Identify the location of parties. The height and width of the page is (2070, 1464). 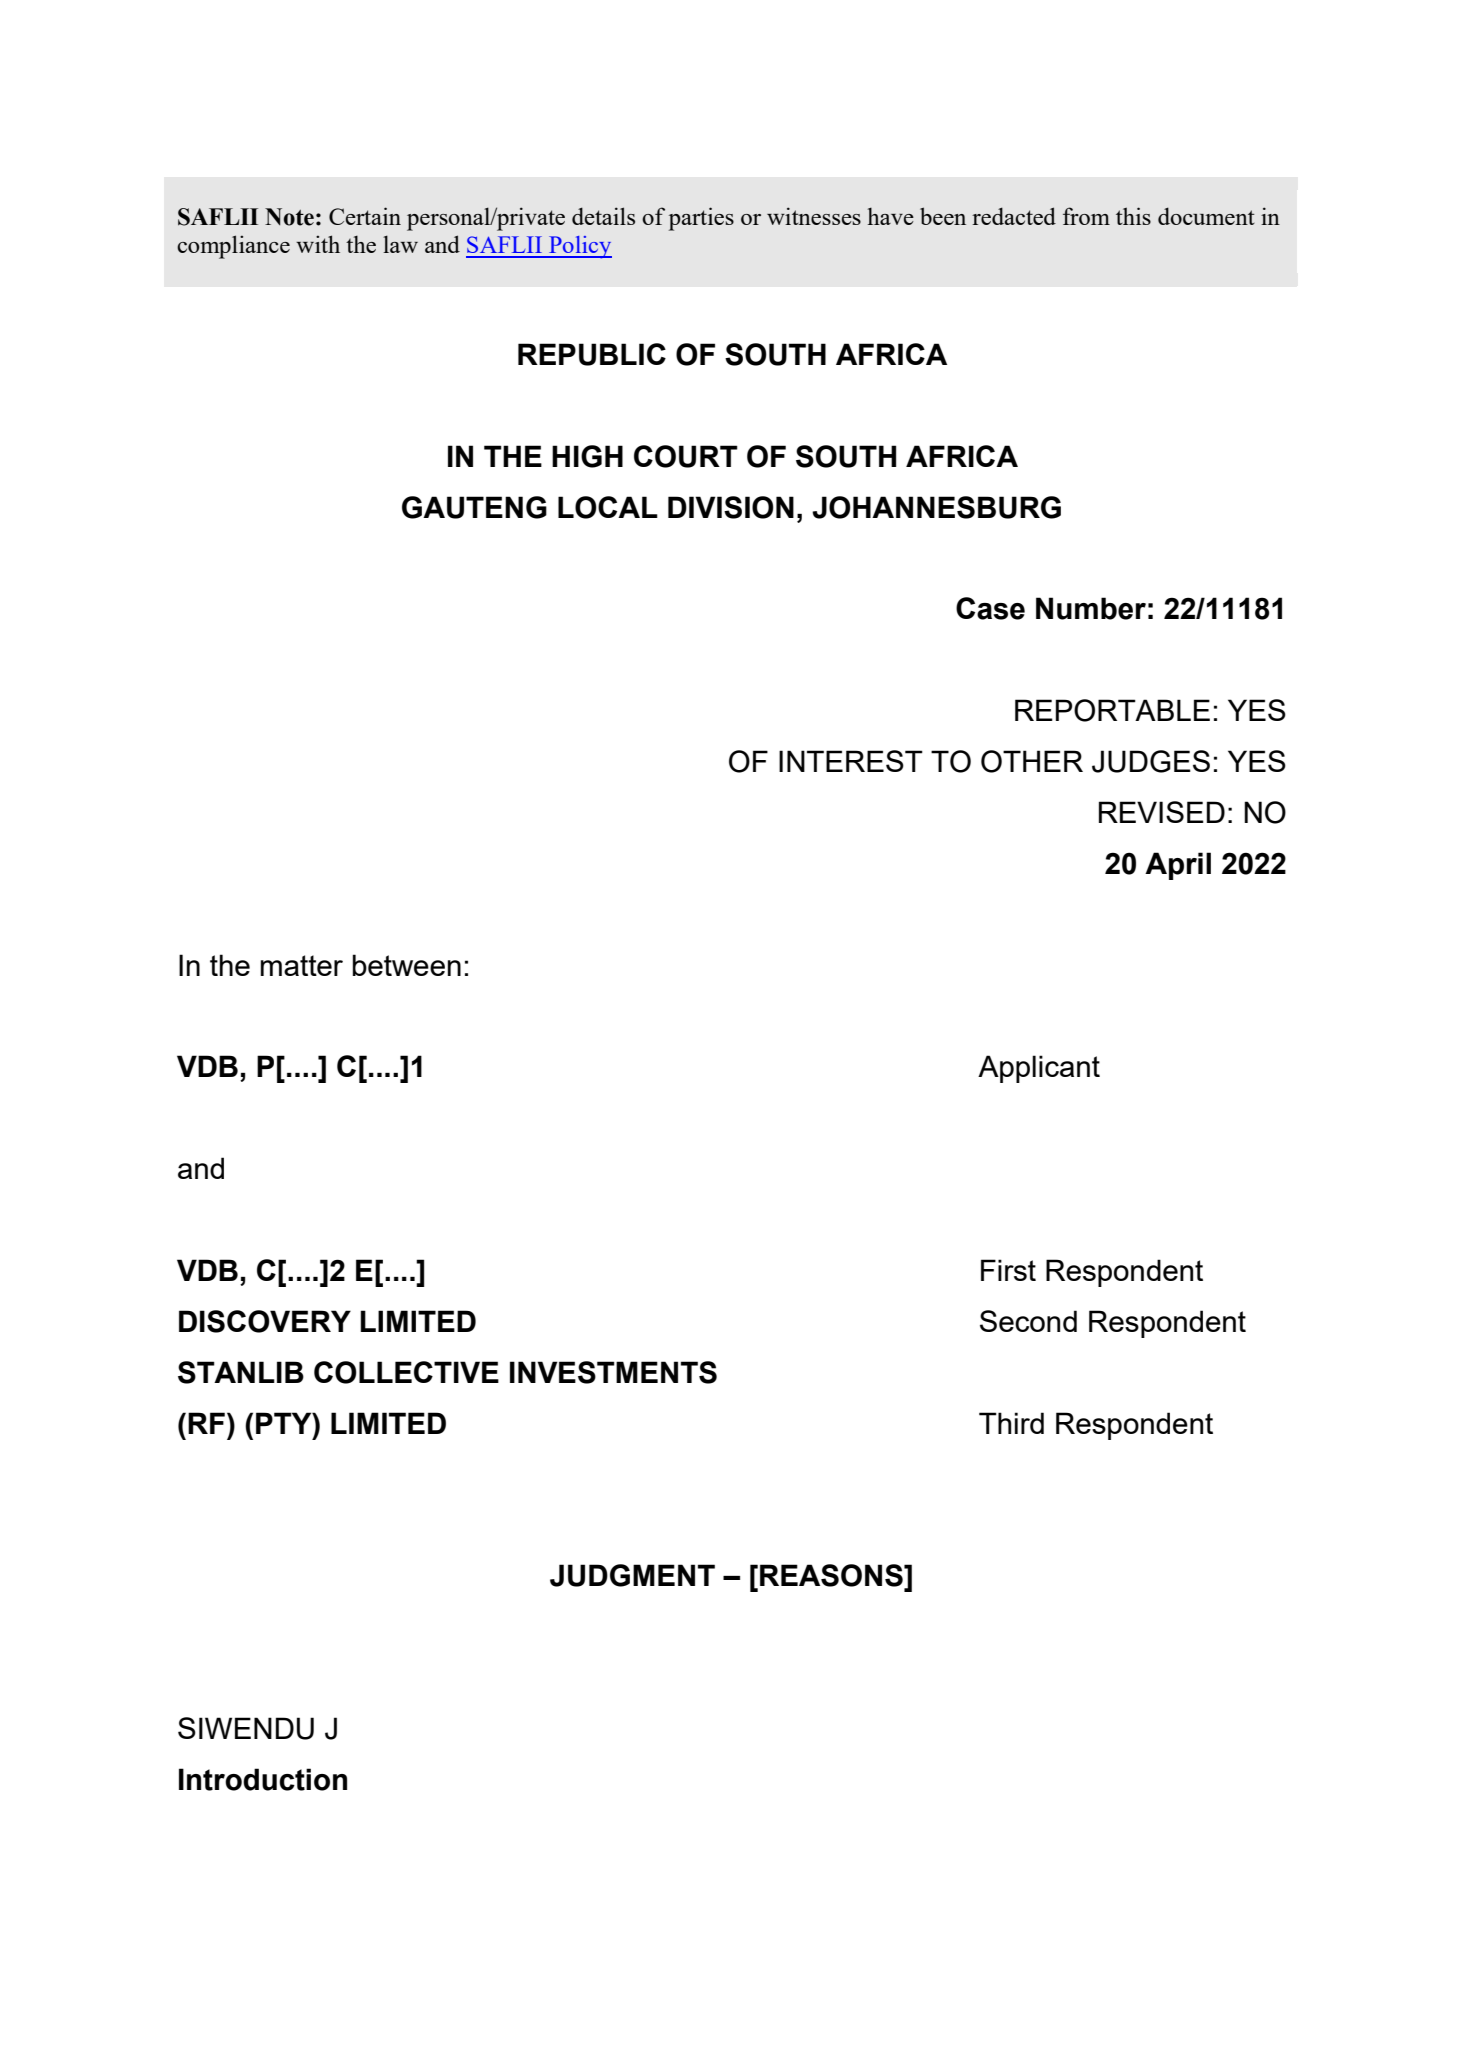
(701, 219).
